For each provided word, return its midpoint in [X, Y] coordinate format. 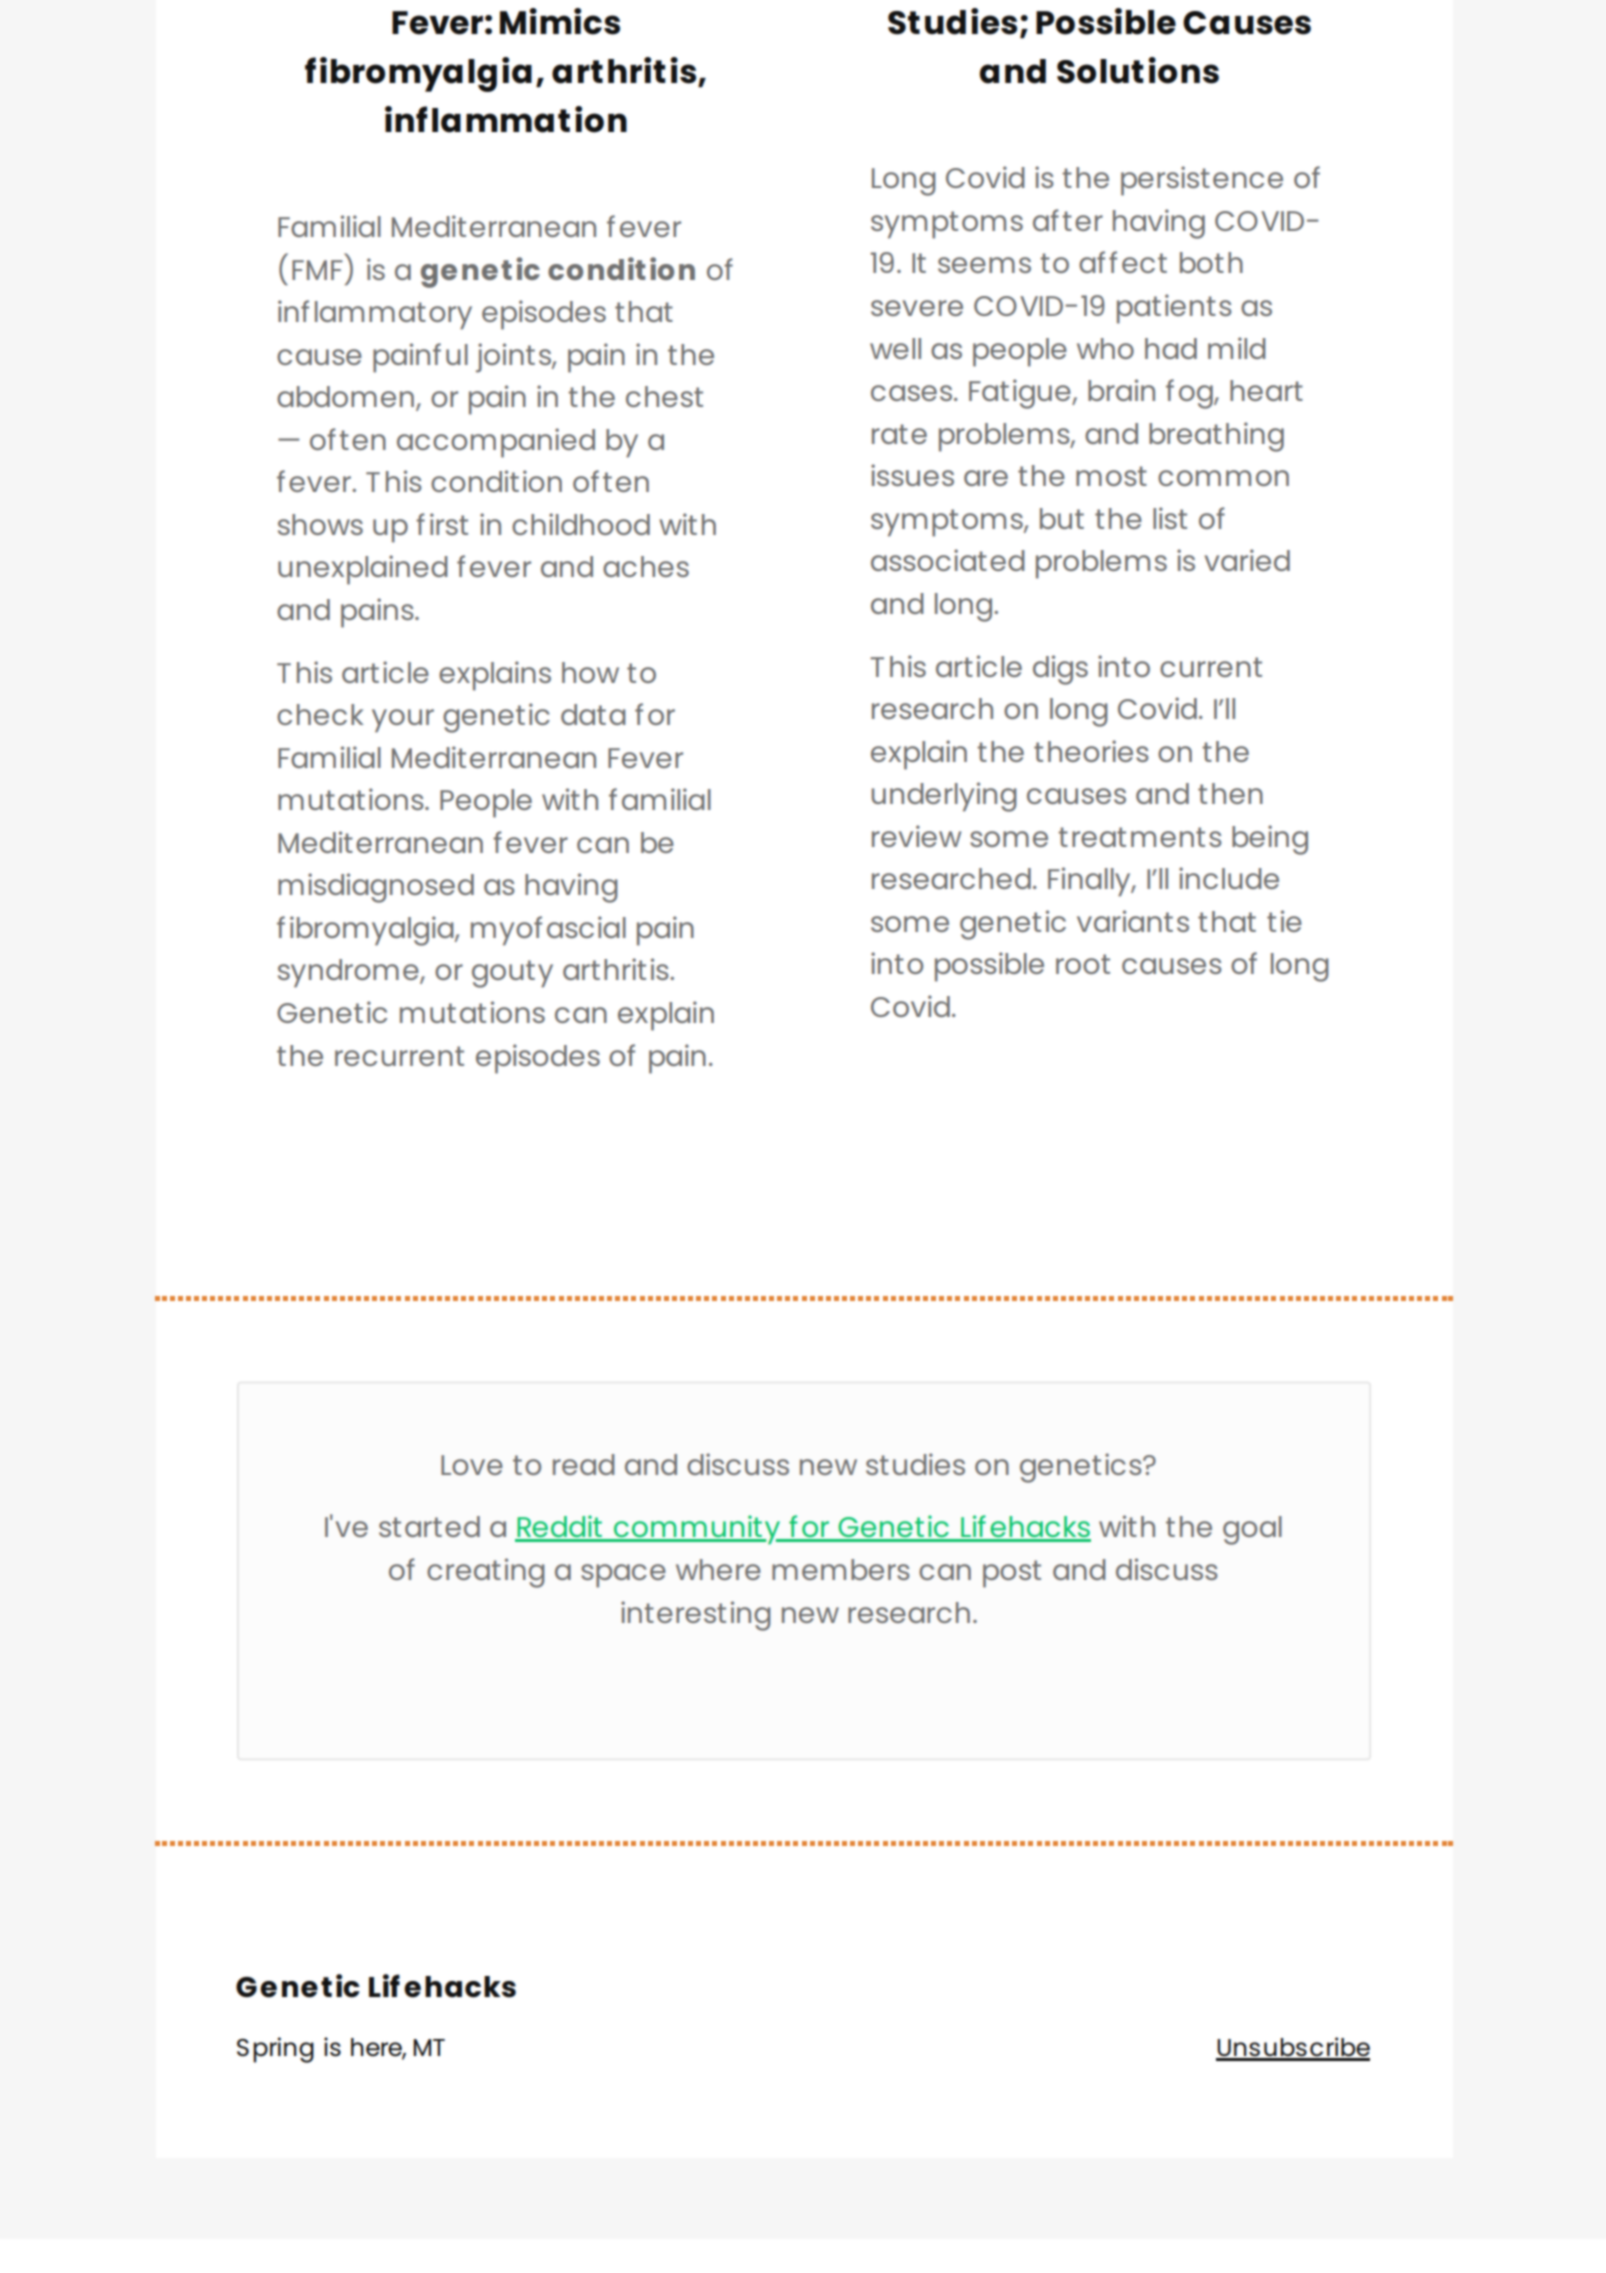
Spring [275, 2050]
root [1083, 964]
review [916, 836]
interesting [696, 1616]
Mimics [560, 21]
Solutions [1138, 70]
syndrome [349, 973]
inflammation [506, 119]
